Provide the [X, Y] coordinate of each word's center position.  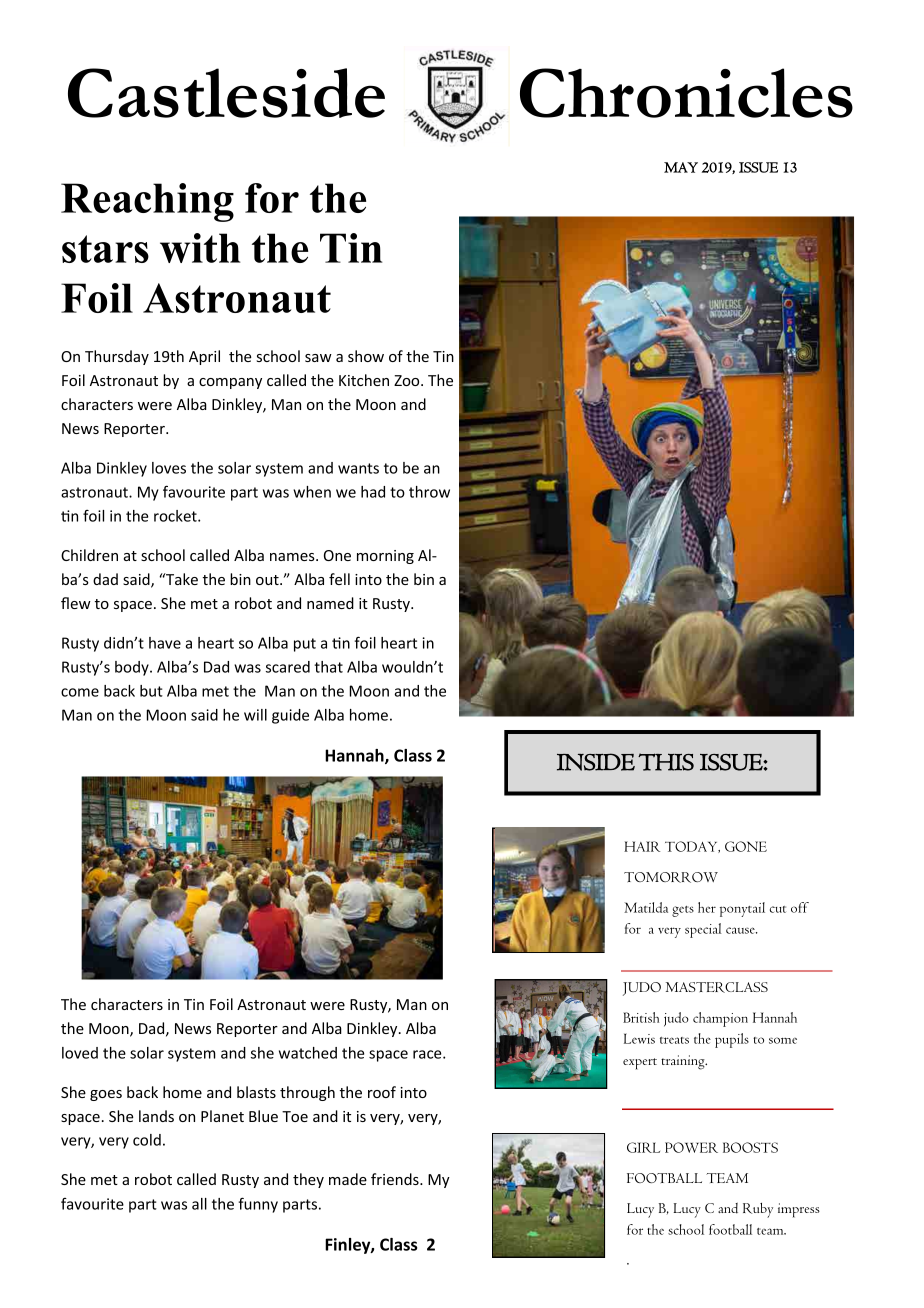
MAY [681, 167]
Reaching [147, 202]
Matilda [646, 907]
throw [429, 492]
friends [396, 1179]
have [165, 643]
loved [80, 1053]
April [204, 357]
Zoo [408, 380]
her [707, 907]
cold [147, 1140]
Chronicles [686, 93]
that [328, 667]
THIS [666, 762]
